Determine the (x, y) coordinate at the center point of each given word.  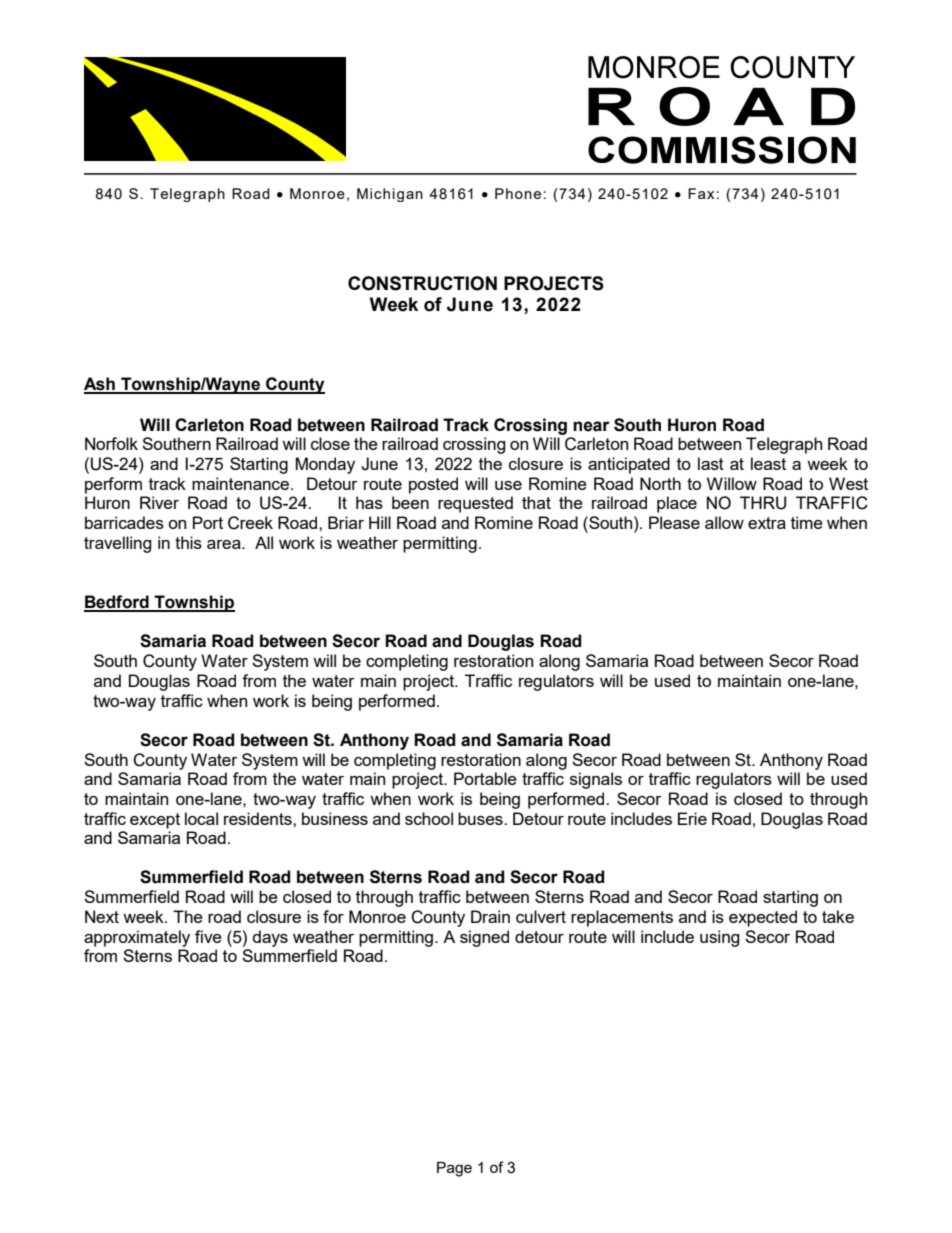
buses (481, 818)
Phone (518, 193)
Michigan (390, 195)
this (188, 542)
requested (475, 504)
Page (454, 1169)
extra (767, 523)
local (201, 818)
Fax (701, 193)
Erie (692, 818)
